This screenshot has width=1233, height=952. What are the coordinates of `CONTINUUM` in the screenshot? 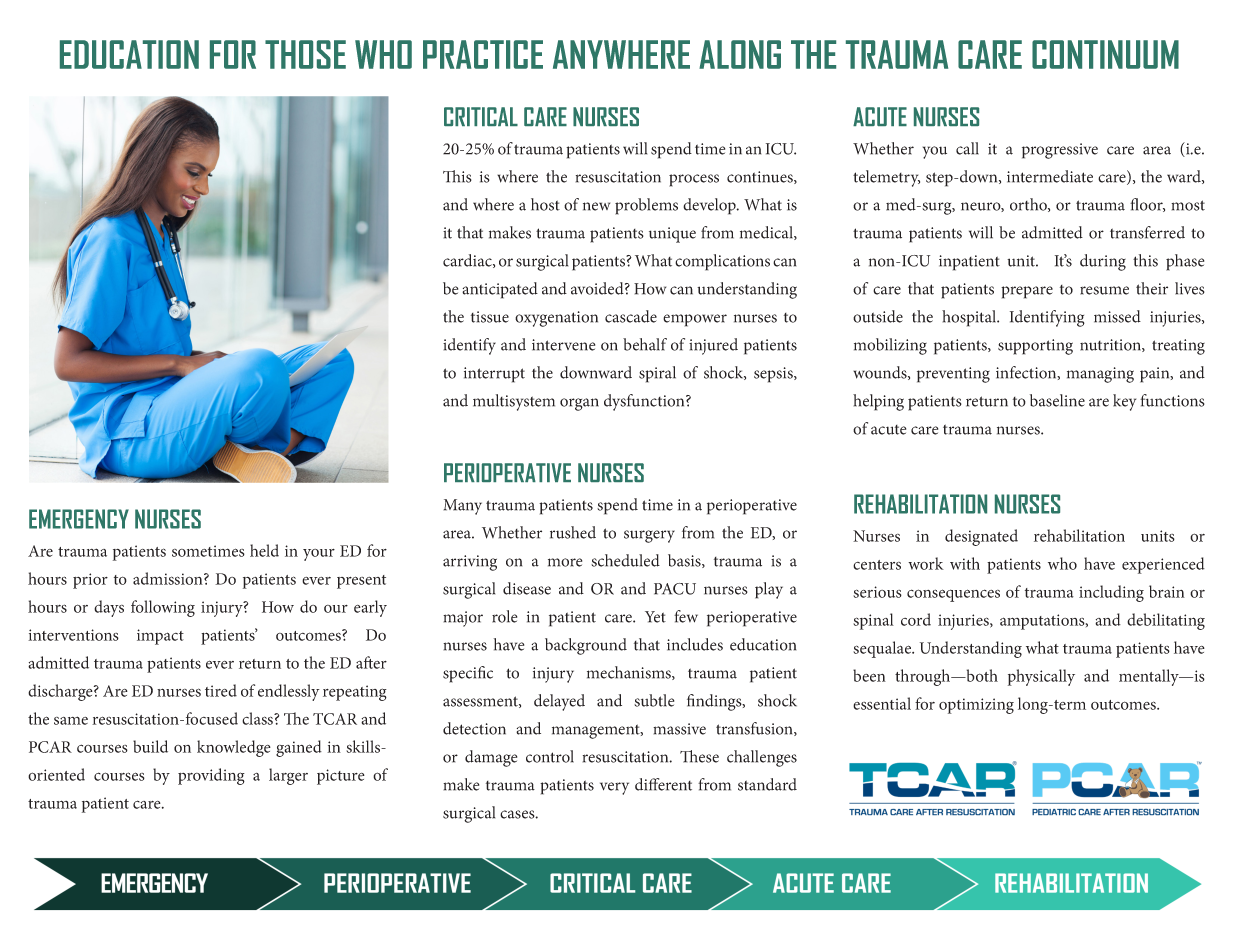 It's located at (1105, 54).
